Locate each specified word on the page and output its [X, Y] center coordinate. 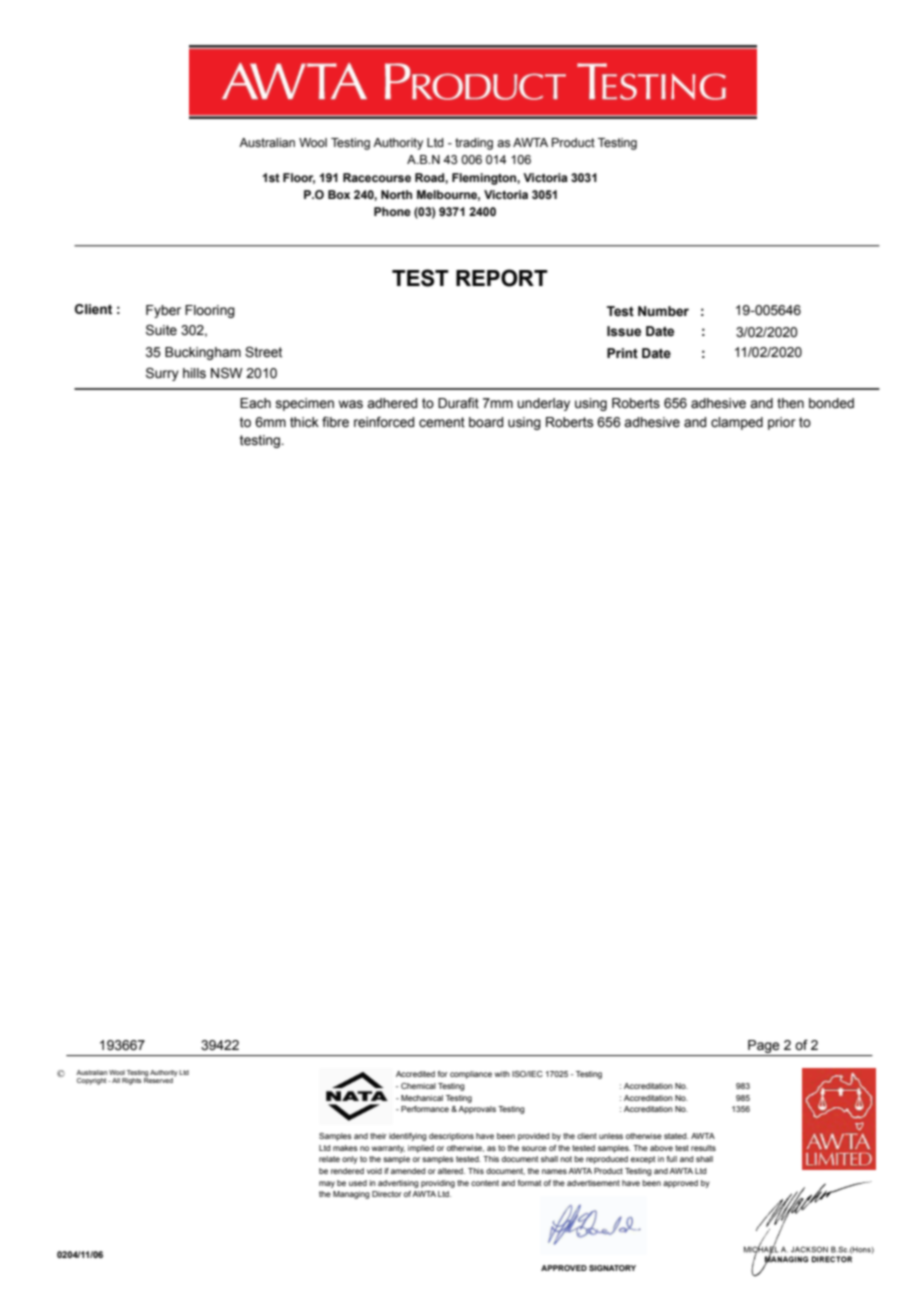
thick [304, 422]
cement [442, 422]
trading [474, 144]
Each [255, 403]
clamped [737, 423]
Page [764, 1048]
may [327, 1184]
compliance [471, 1075]
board [486, 422]
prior [782, 423]
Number [663, 311]
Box [339, 194]
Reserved [159, 1079]
